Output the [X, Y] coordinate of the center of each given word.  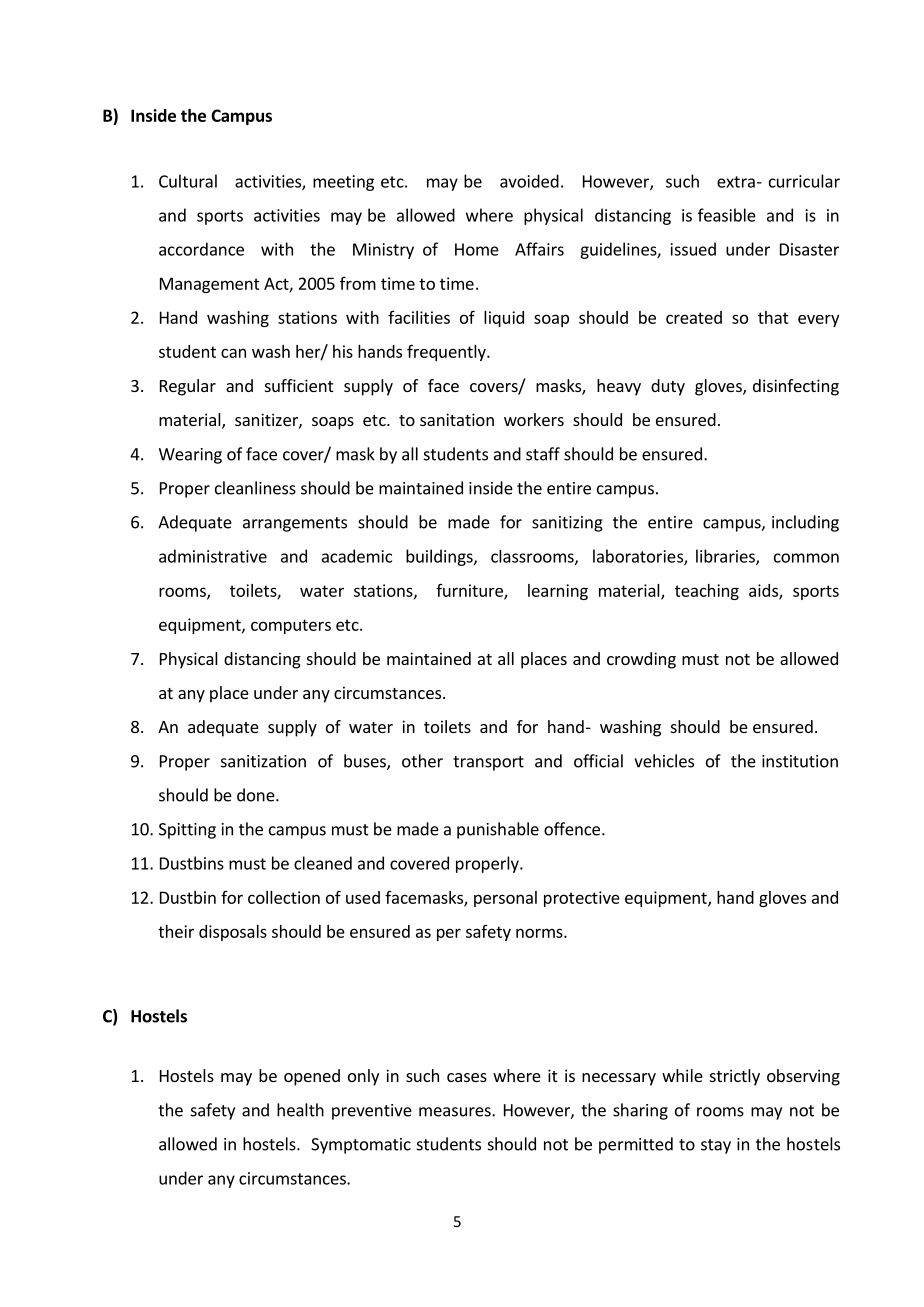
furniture [470, 591]
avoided [529, 181]
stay [716, 1146]
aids [764, 591]
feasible [727, 215]
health [300, 1110]
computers [291, 626]
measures [456, 1112]
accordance [201, 249]
